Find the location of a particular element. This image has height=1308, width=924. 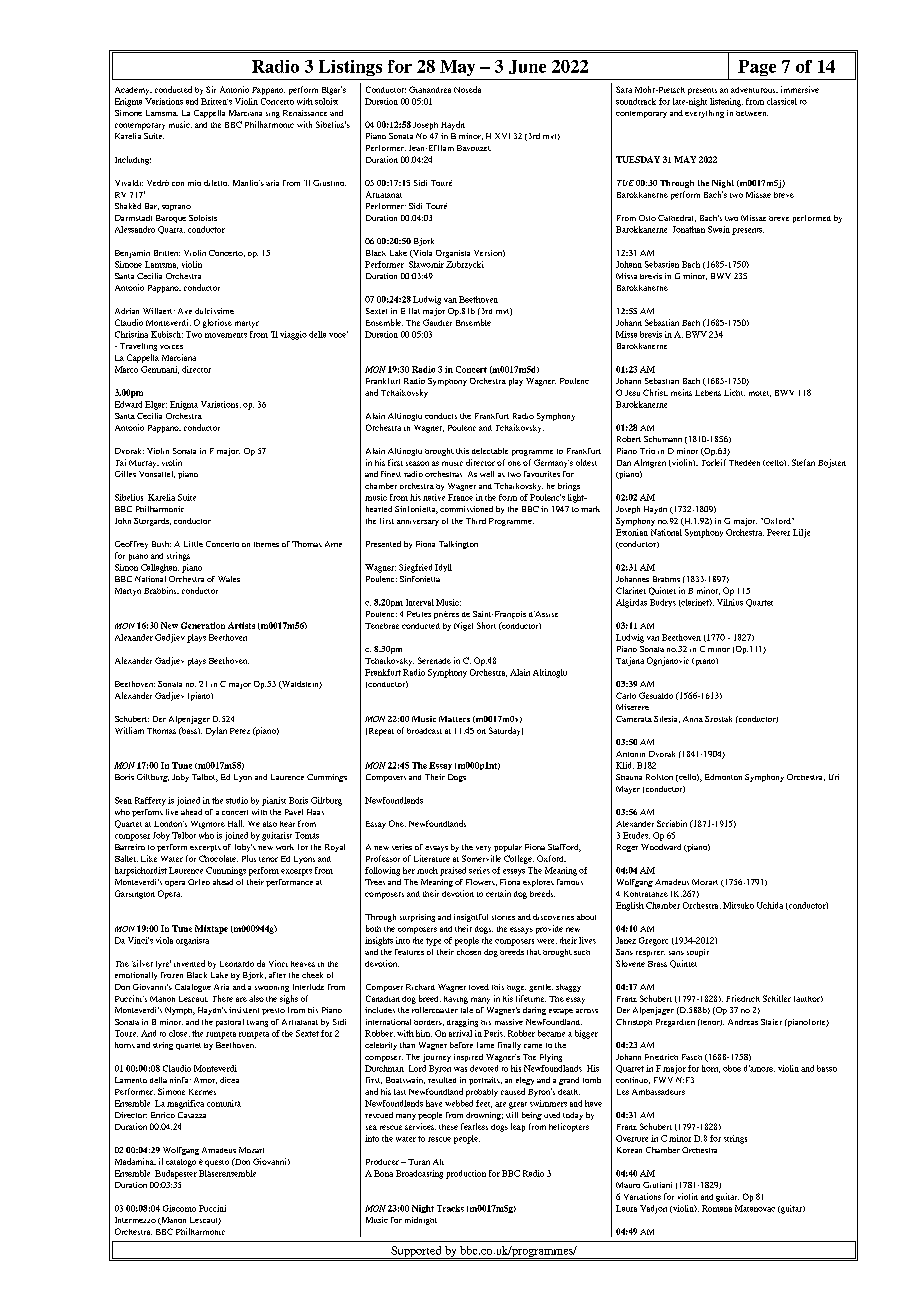

Licht is located at coordinates (734, 392).
